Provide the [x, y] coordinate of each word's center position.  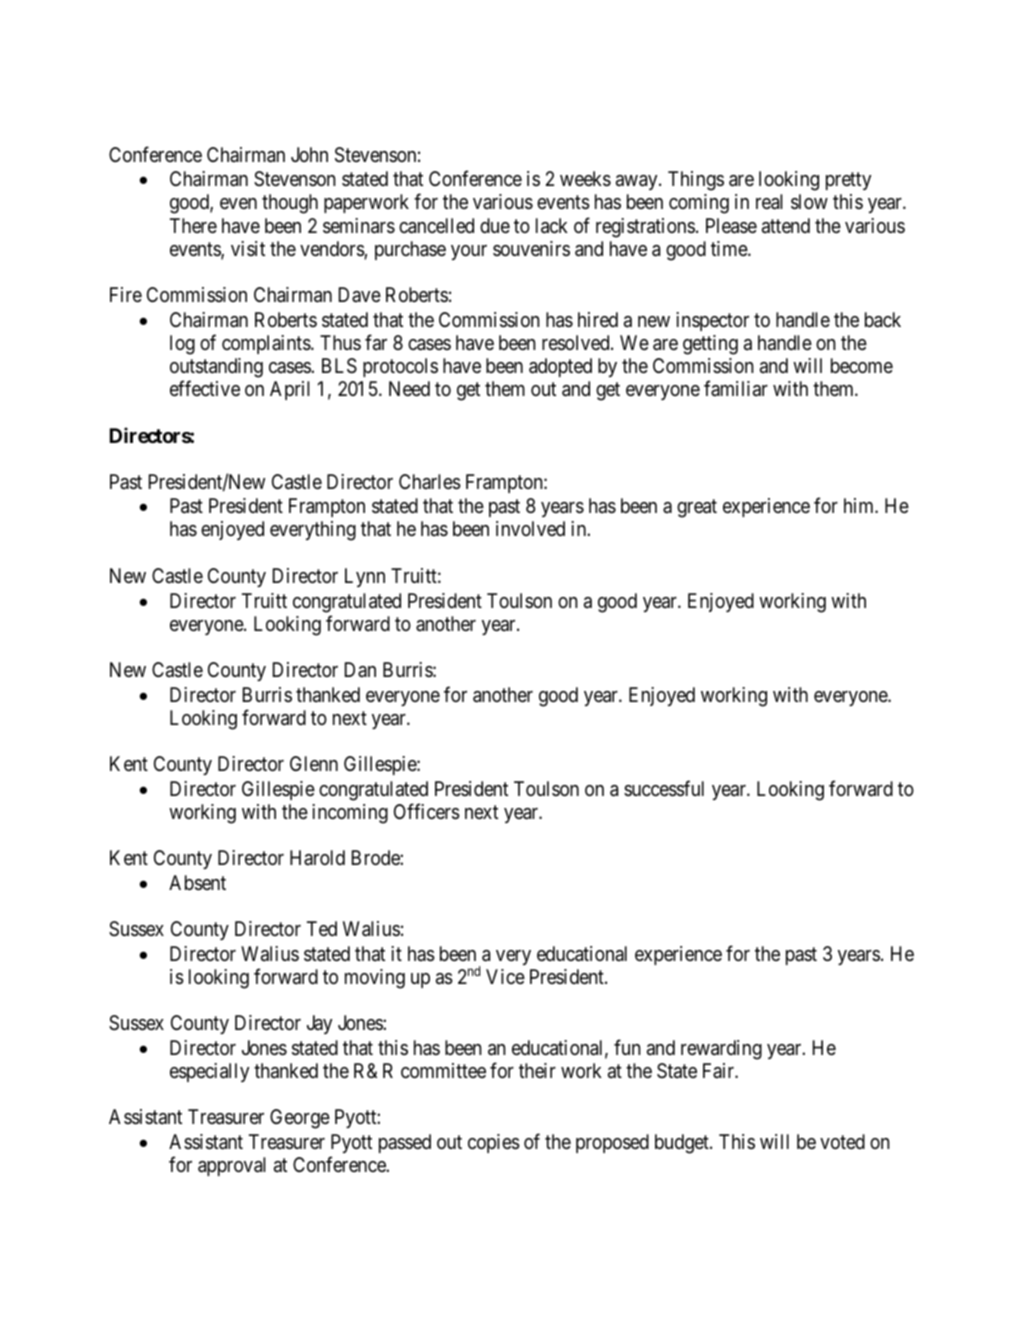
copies [494, 1143]
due [495, 225]
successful [664, 788]
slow [809, 202]
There [193, 225]
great [697, 509]
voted [842, 1141]
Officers [427, 811]
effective [205, 388]
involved [530, 528]
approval [232, 1166]
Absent [197, 883]
